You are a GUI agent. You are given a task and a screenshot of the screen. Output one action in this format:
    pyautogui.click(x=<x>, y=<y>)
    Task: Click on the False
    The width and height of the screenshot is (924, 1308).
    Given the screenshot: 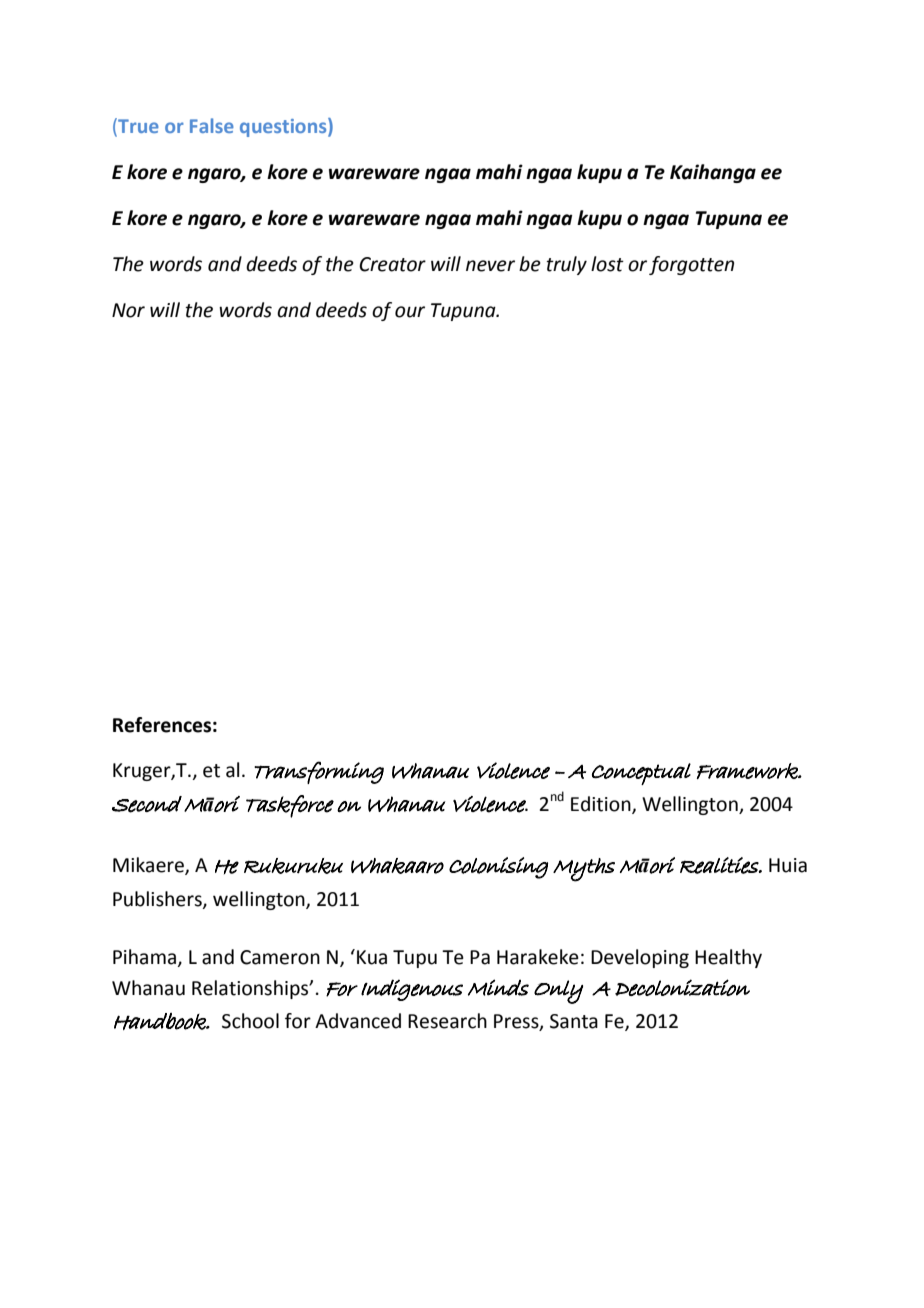 What is the action you would take?
    pyautogui.click(x=212, y=125)
